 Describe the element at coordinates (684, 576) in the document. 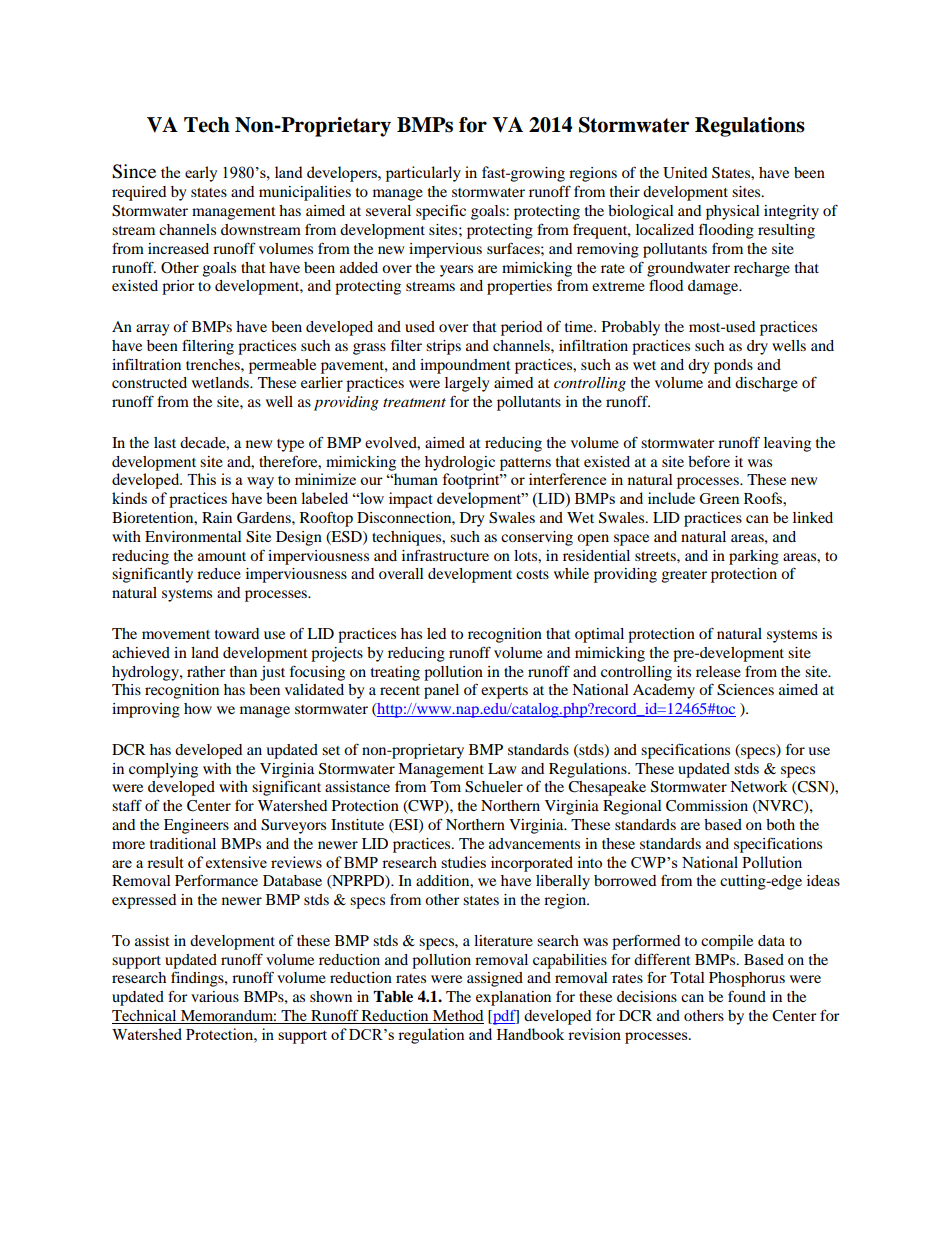

I see `greater` at that location.
